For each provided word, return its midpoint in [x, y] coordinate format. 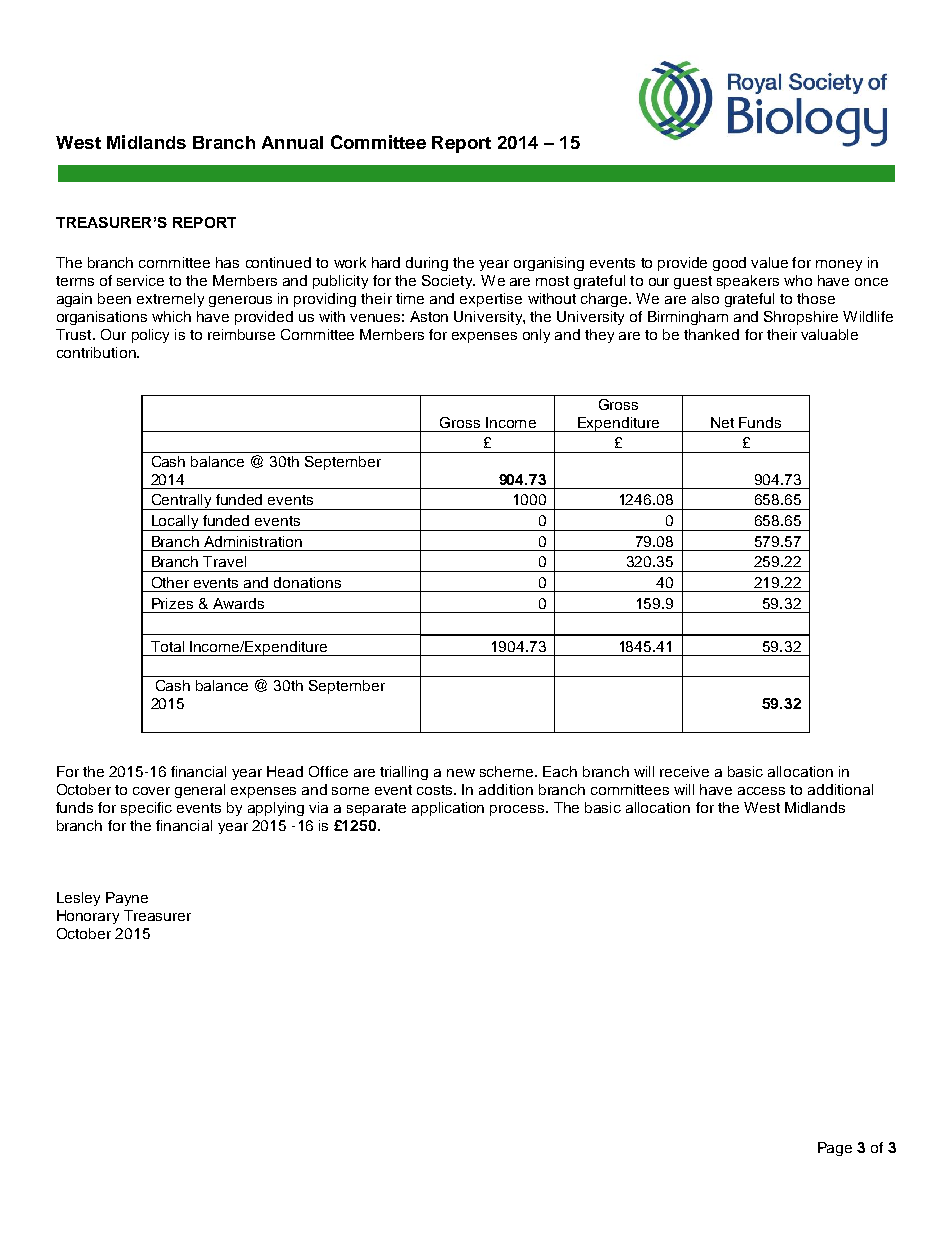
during [427, 264]
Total [167, 646]
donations [307, 582]
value [769, 262]
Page [835, 1149]
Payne [127, 899]
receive [684, 771]
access [761, 791]
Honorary [88, 917]
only [536, 336]
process [518, 810]
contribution [97, 352]
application [448, 809]
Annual [292, 142]
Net [722, 422]
